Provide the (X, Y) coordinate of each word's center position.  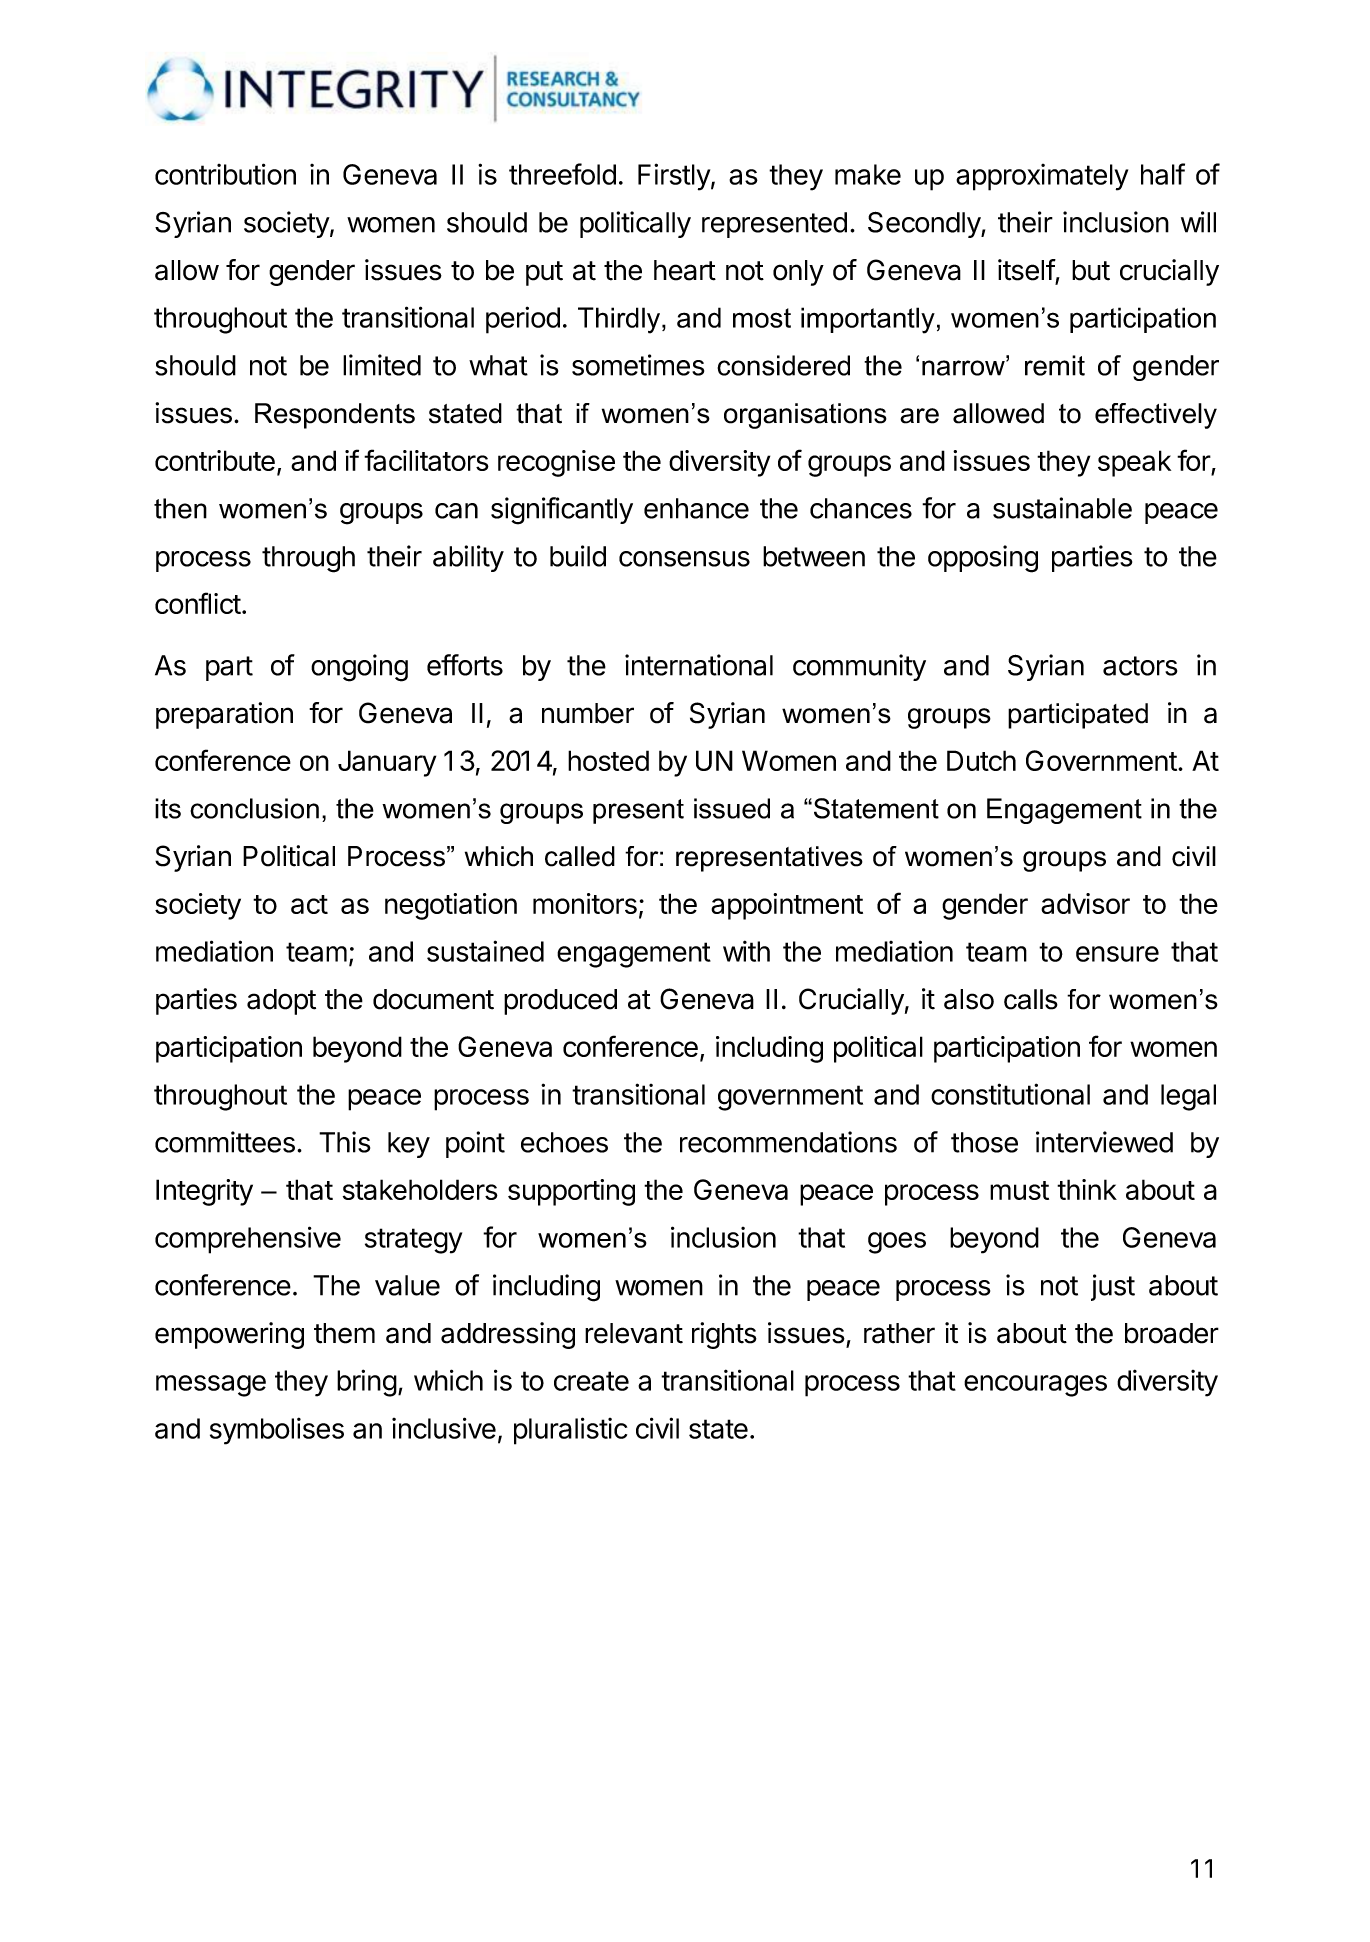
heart (685, 270)
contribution (225, 174)
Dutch (981, 760)
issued (732, 808)
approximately (1042, 177)
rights (724, 1335)
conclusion (254, 808)
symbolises (277, 1431)
